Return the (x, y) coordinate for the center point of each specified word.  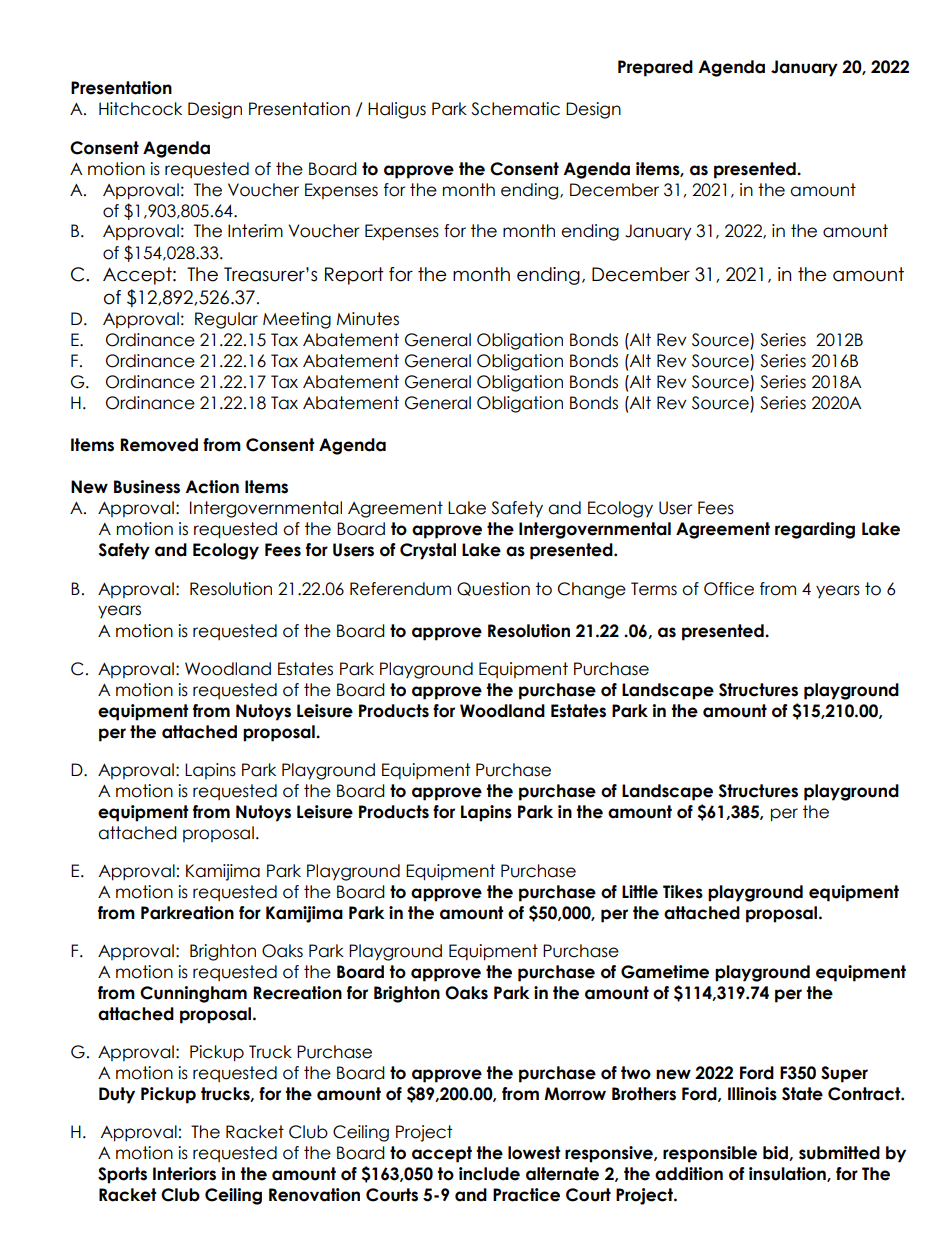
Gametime (665, 972)
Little (640, 892)
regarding (815, 530)
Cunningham (193, 994)
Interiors (184, 1174)
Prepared (655, 68)
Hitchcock (140, 109)
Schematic (515, 109)
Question (493, 589)
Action (212, 487)
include (489, 1174)
